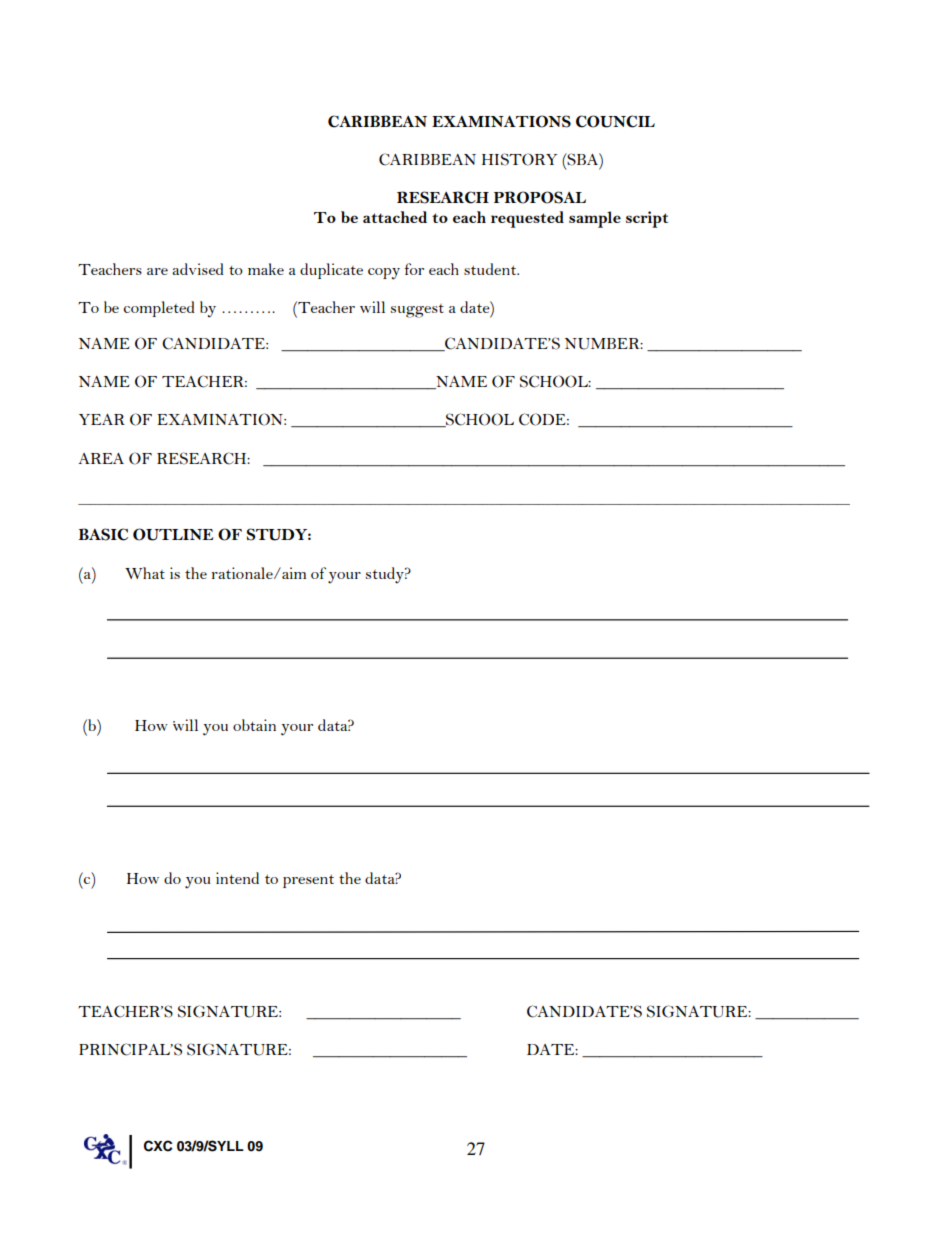 The height and width of the page is (1233, 952). I want to click on CXC, so click(158, 1146).
